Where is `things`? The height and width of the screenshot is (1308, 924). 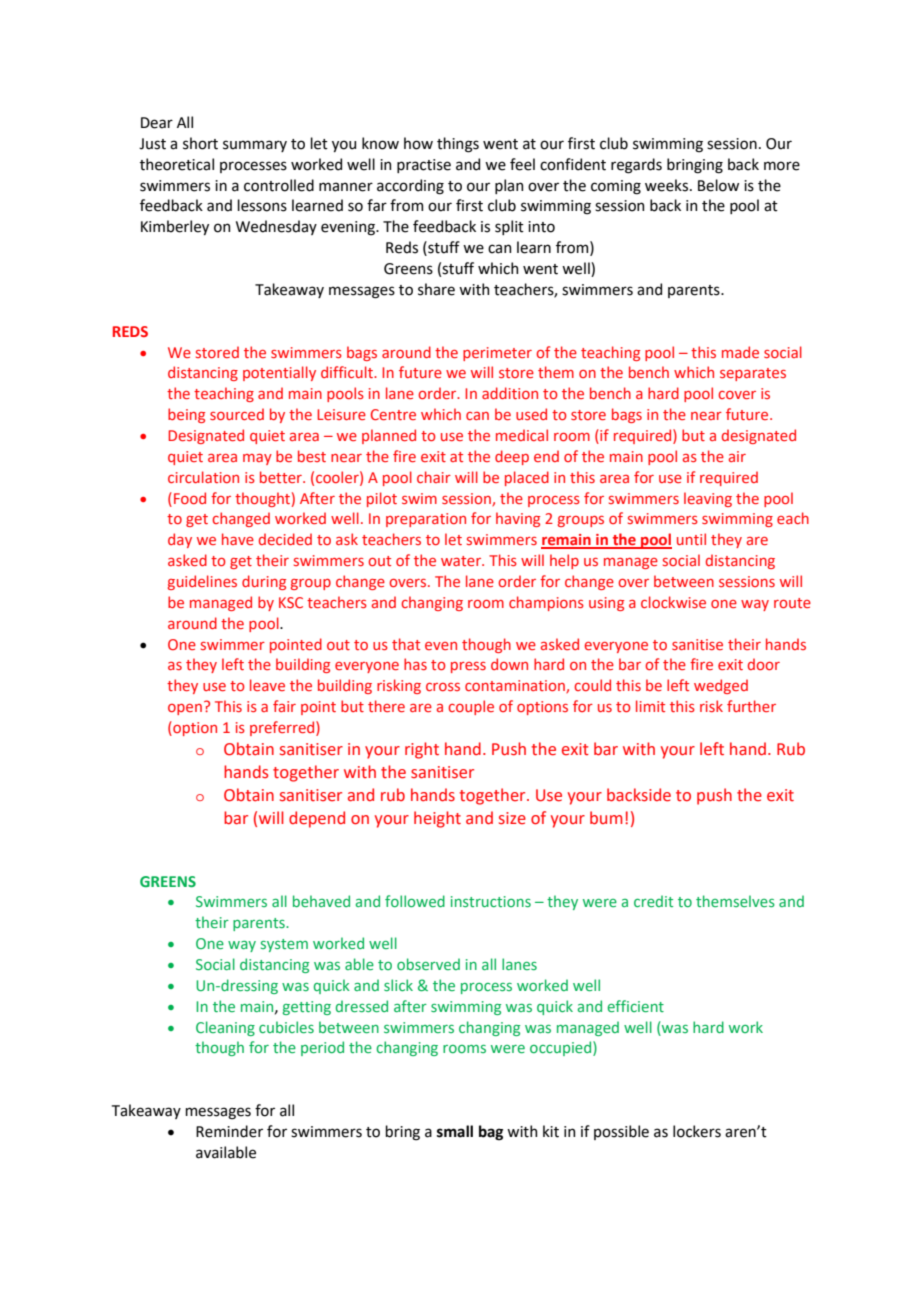
things is located at coordinates (458, 145).
